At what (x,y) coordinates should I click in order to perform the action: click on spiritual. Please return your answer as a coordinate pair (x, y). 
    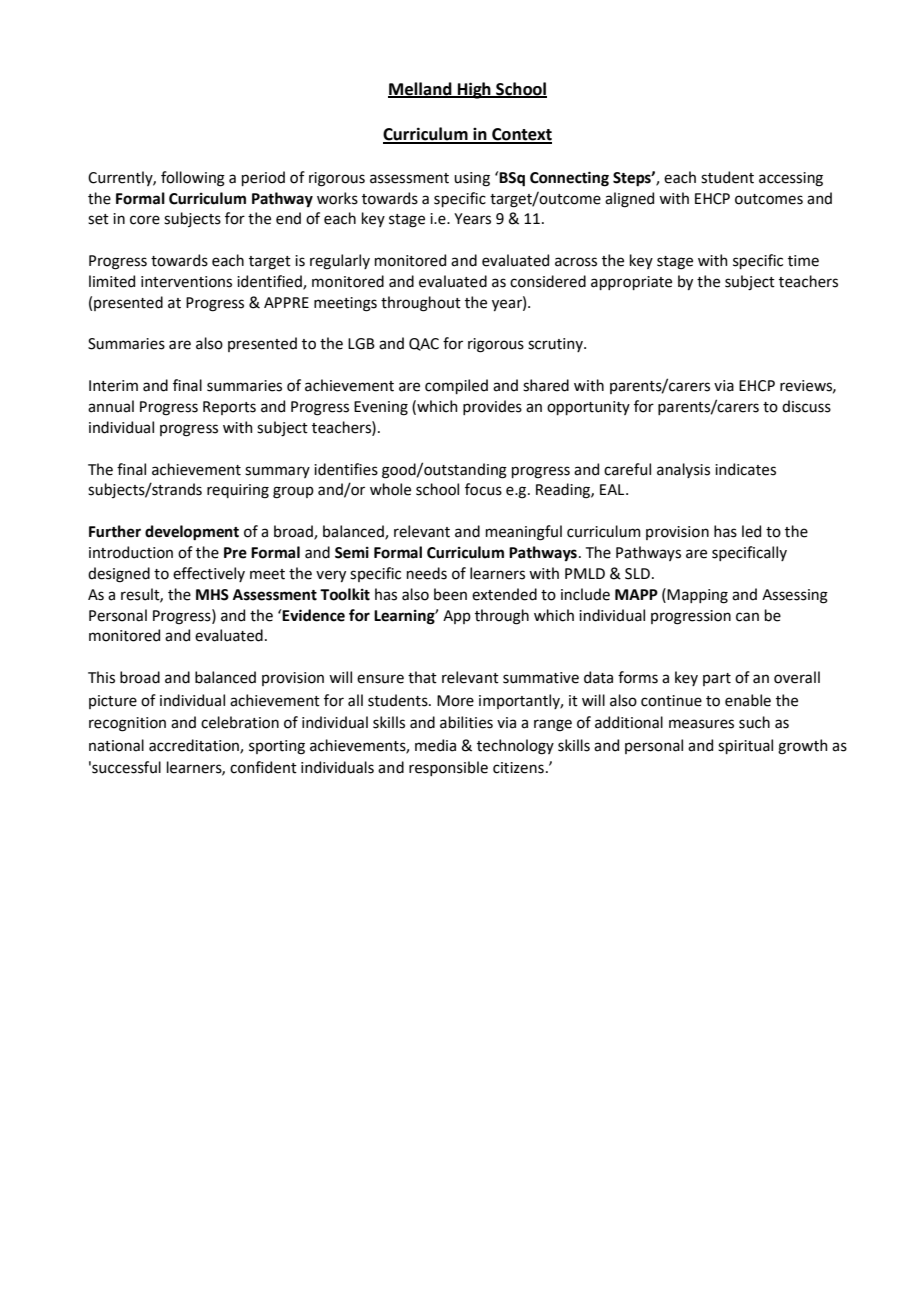
    Looking at the image, I should click on (745, 746).
